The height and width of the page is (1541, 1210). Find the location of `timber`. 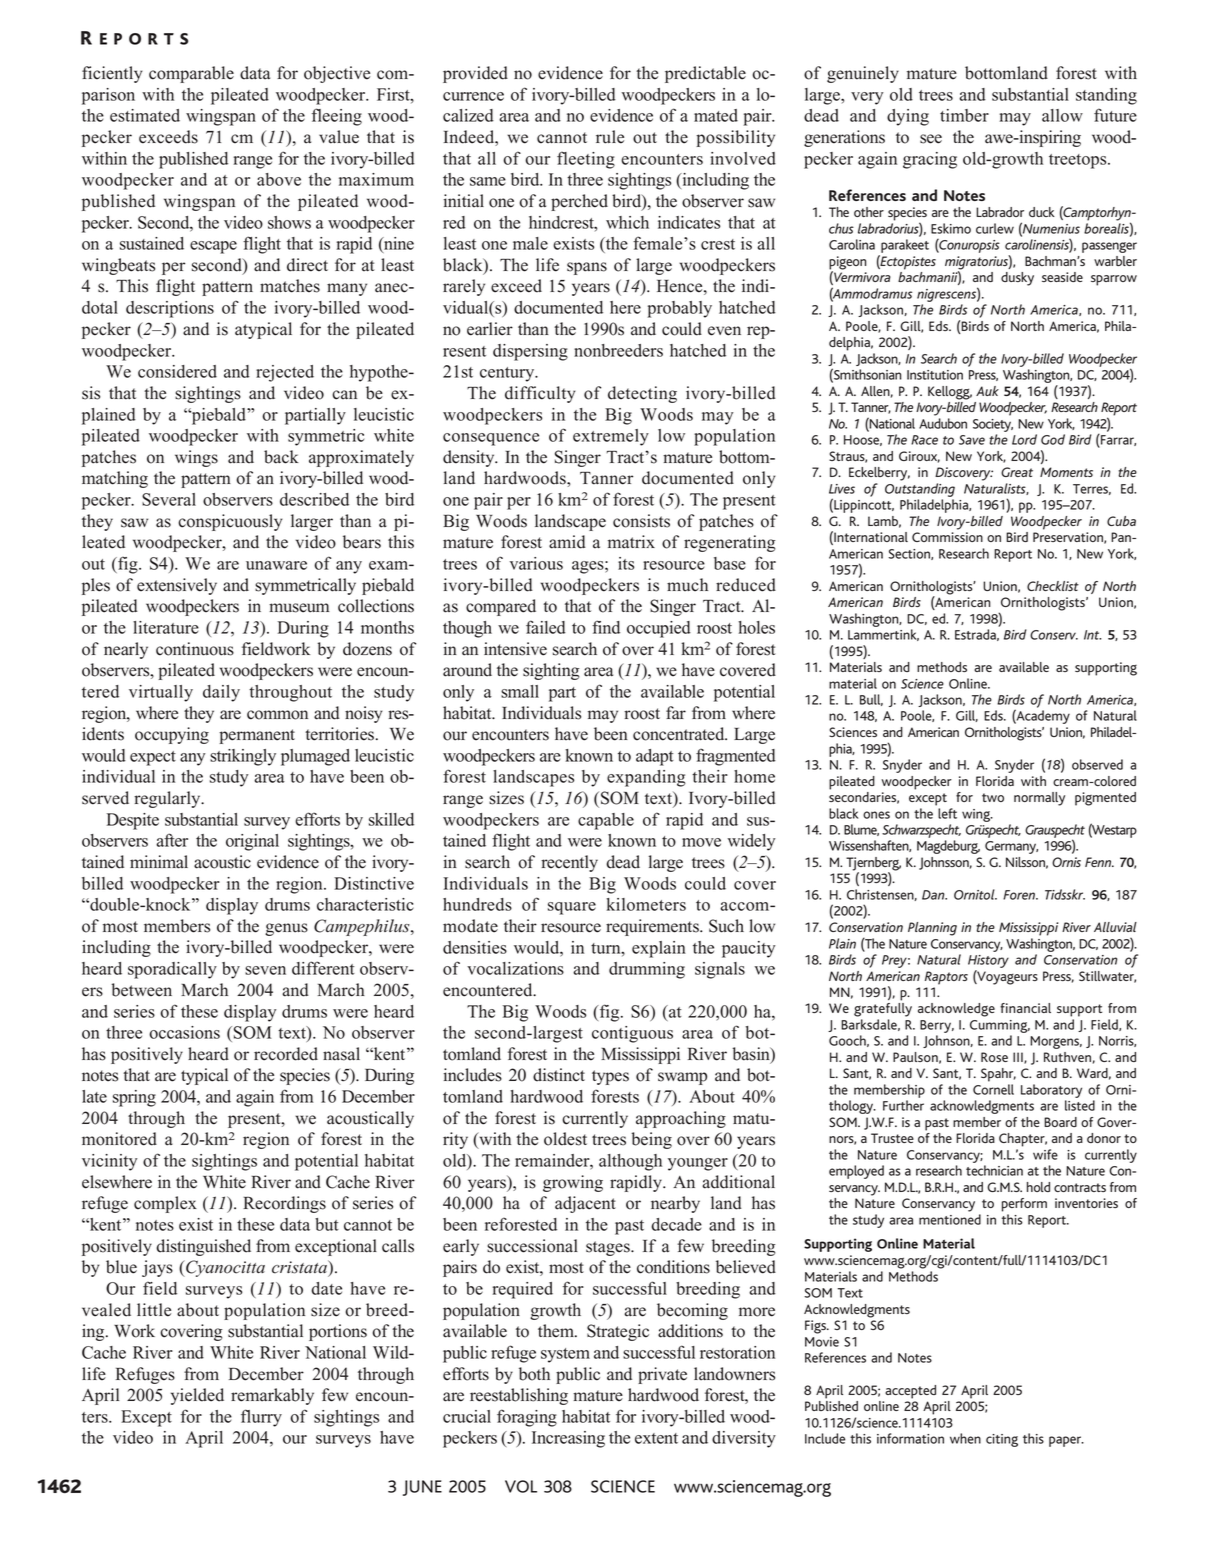

timber is located at coordinates (964, 115).
